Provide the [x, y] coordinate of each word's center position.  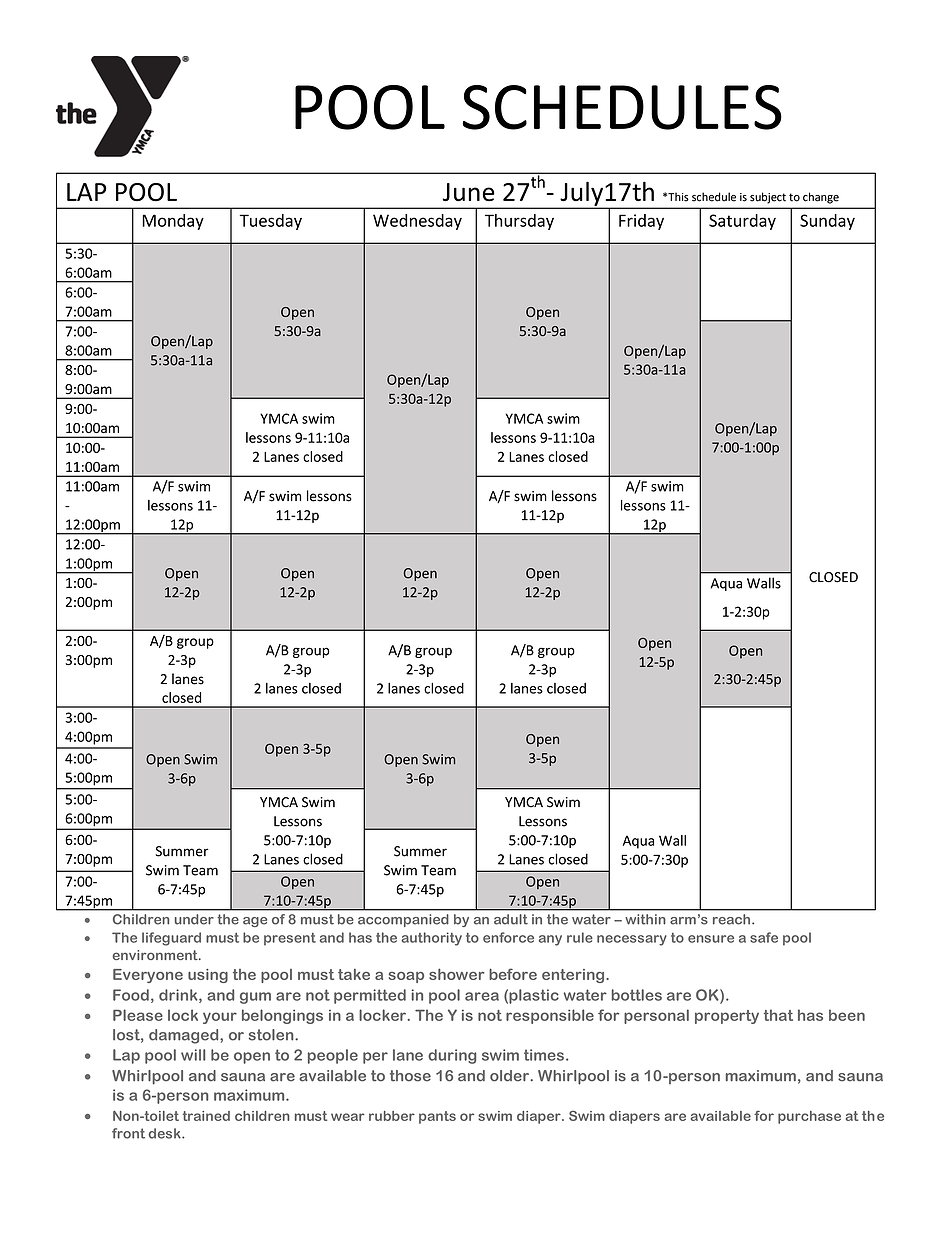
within [645, 919]
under [194, 919]
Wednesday [417, 222]
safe [764, 937]
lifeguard [171, 939]
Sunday [827, 222]
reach [733, 919]
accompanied [403, 920]
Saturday [742, 222]
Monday [173, 222]
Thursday [519, 222]
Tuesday [271, 222]
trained [206, 1116]
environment [156, 955]
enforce [508, 937]
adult [511, 919]
